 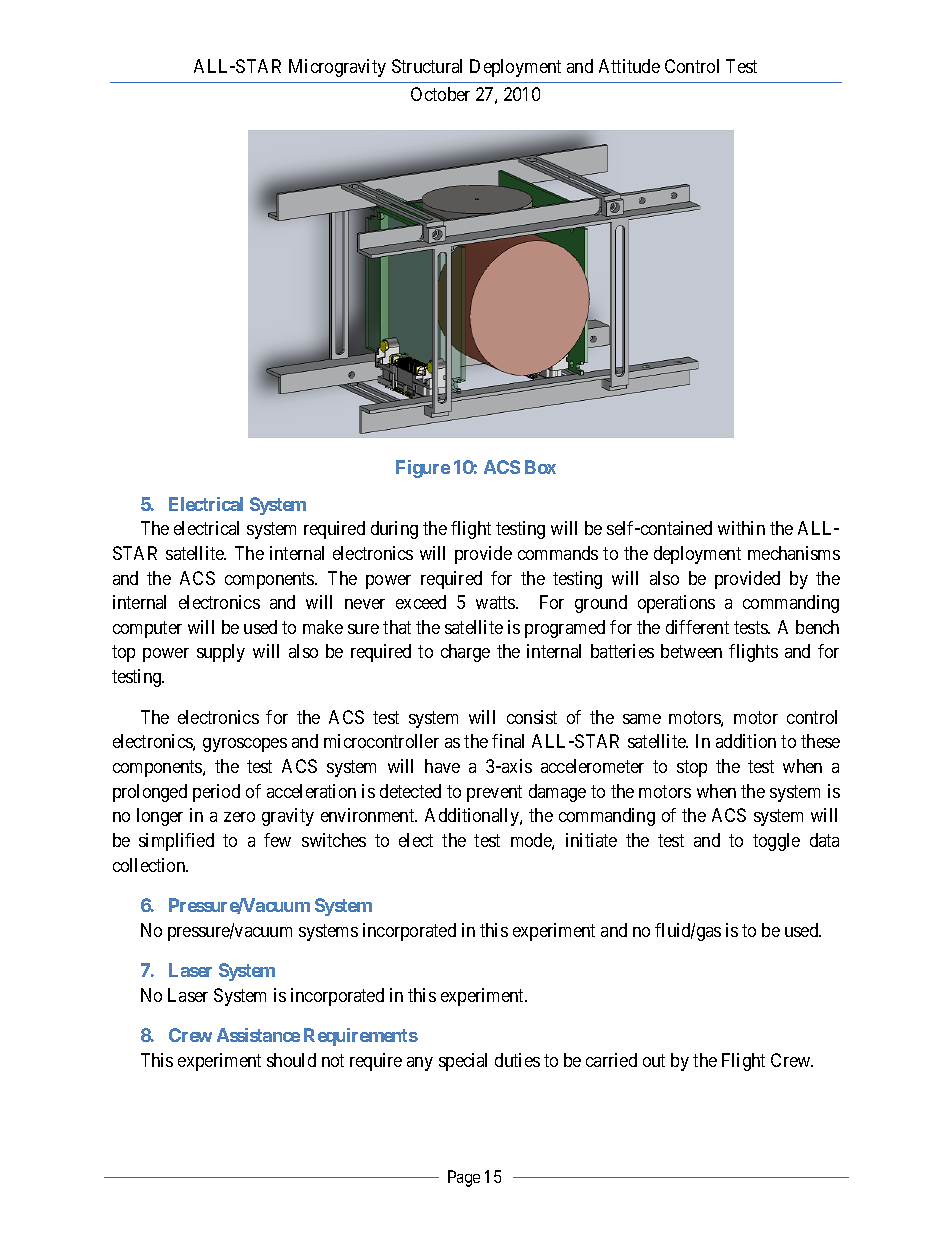 I want to click on watts, so click(x=496, y=602).
